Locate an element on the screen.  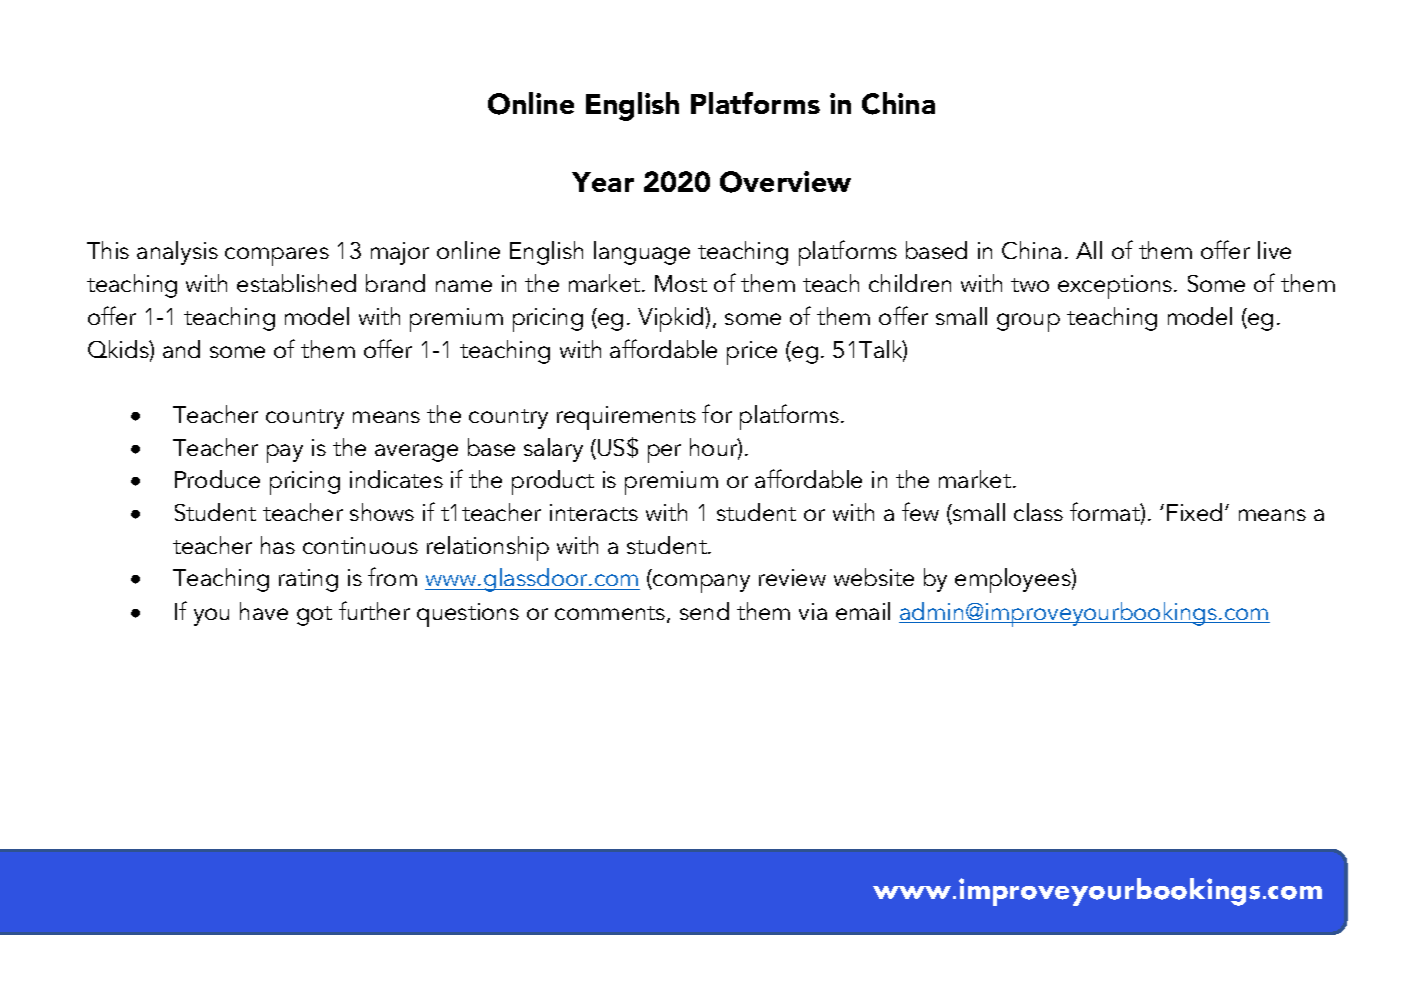
have is located at coordinates (264, 611).
